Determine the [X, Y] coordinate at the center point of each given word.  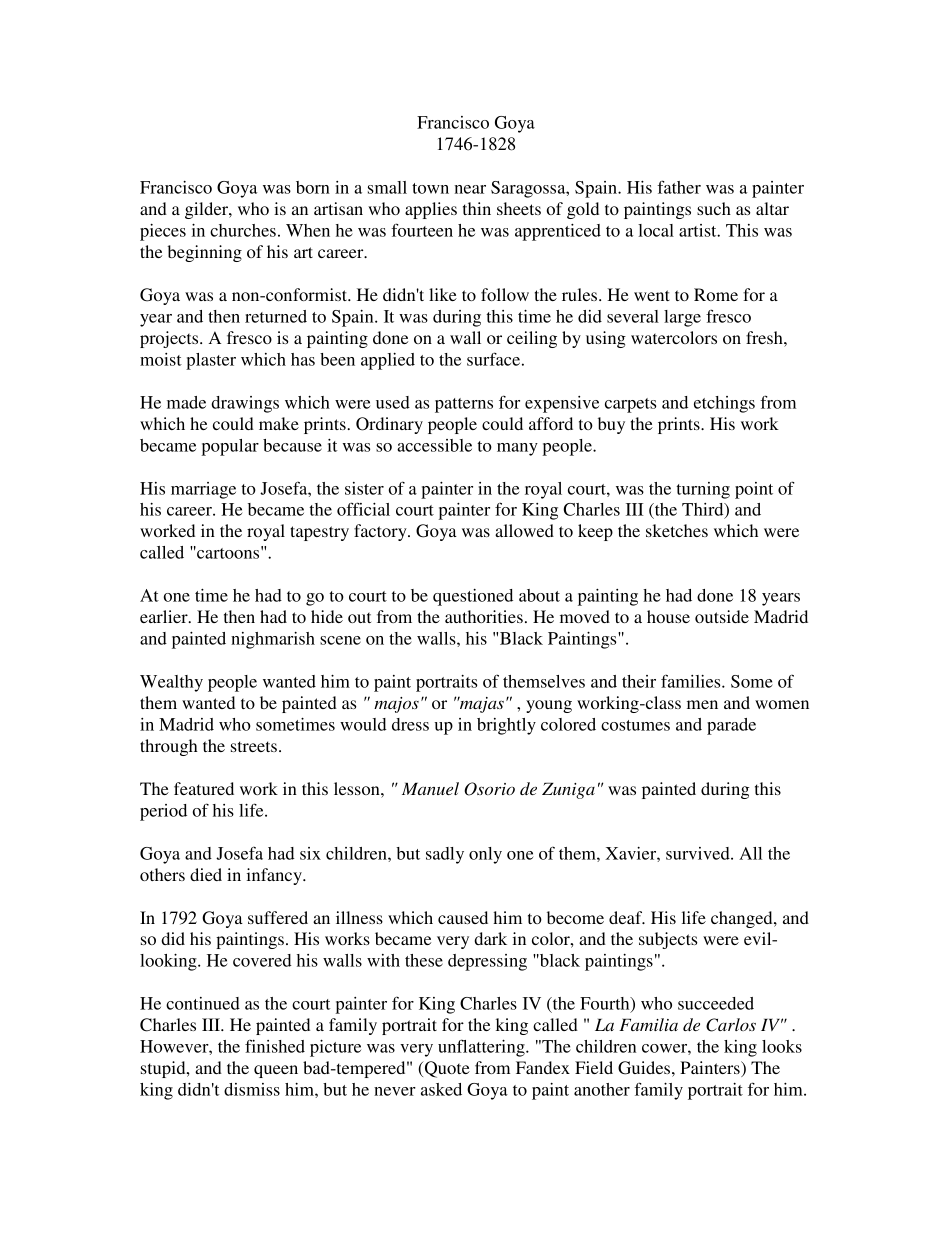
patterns [464, 405]
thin [477, 208]
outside [722, 616]
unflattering [482, 1048]
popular [230, 447]
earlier [165, 616]
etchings [724, 404]
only [485, 855]
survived [699, 853]
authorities [484, 616]
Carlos [731, 1025]
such [714, 208]
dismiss [252, 1089]
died [206, 874]
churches [243, 230]
